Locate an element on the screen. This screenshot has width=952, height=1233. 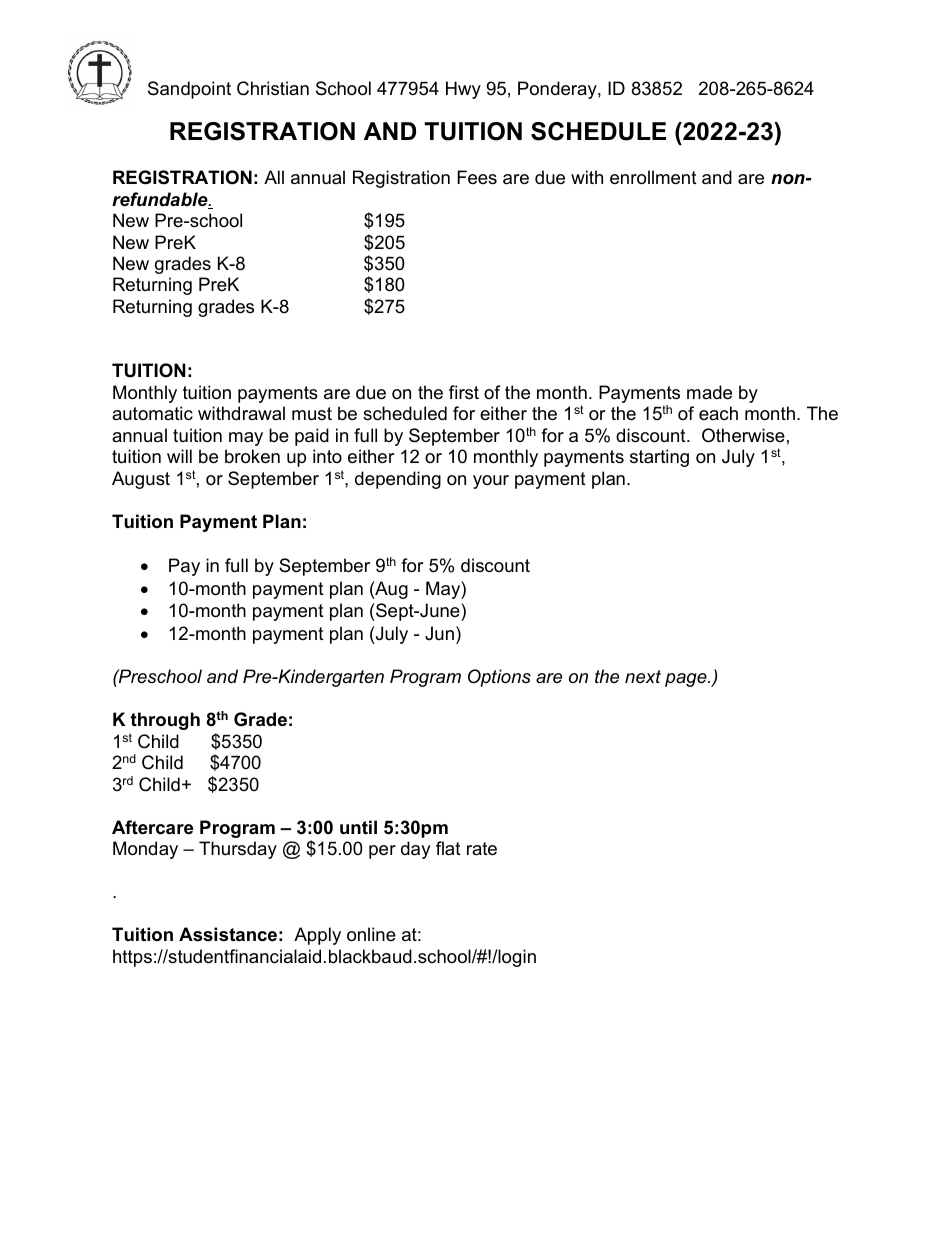
enrollment is located at coordinates (653, 177).
